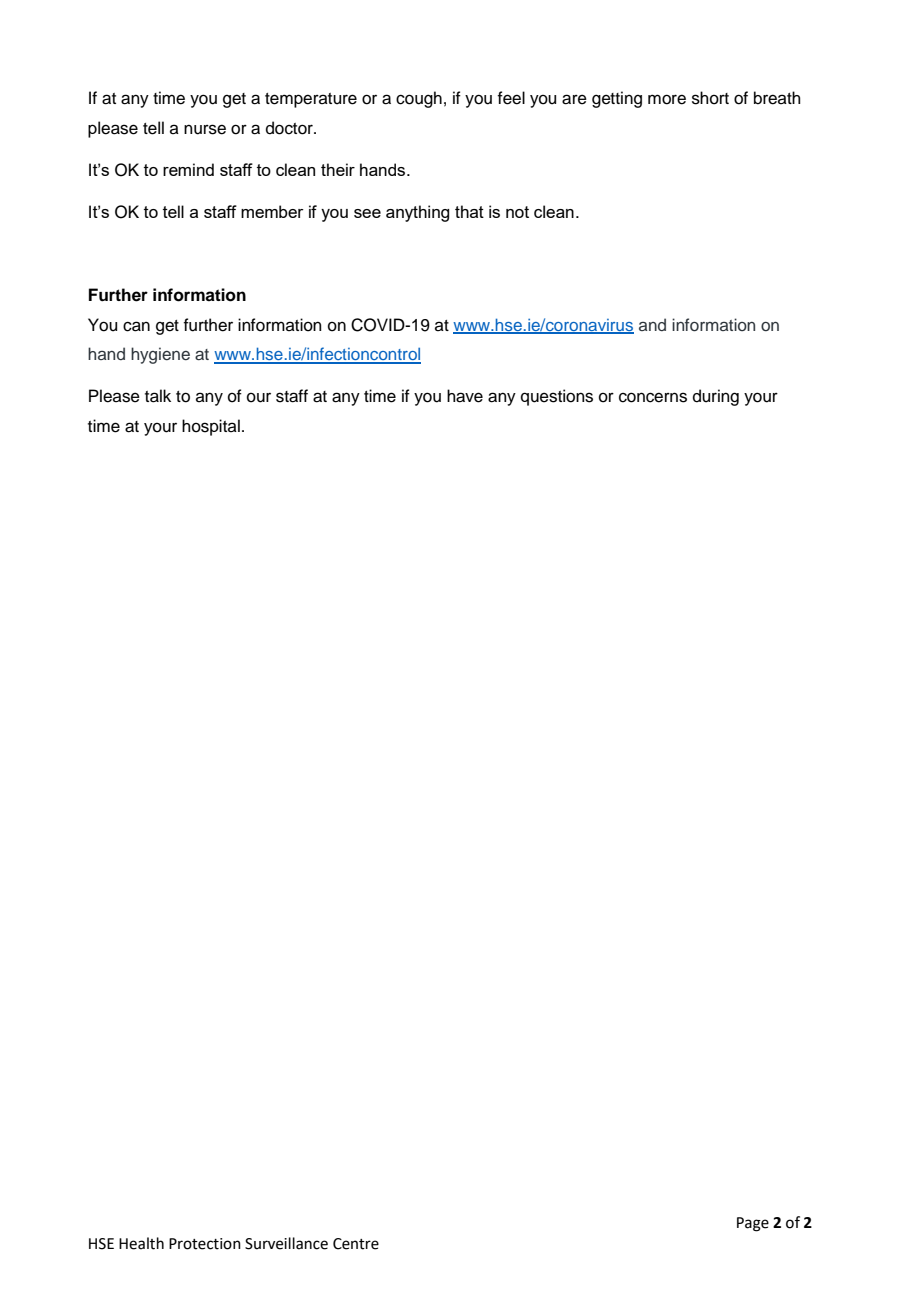 Image resolution: width=924 pixels, height=1308 pixels. Describe the element at coordinates (286, 1243) in the page. I see `Surveillance` at that location.
